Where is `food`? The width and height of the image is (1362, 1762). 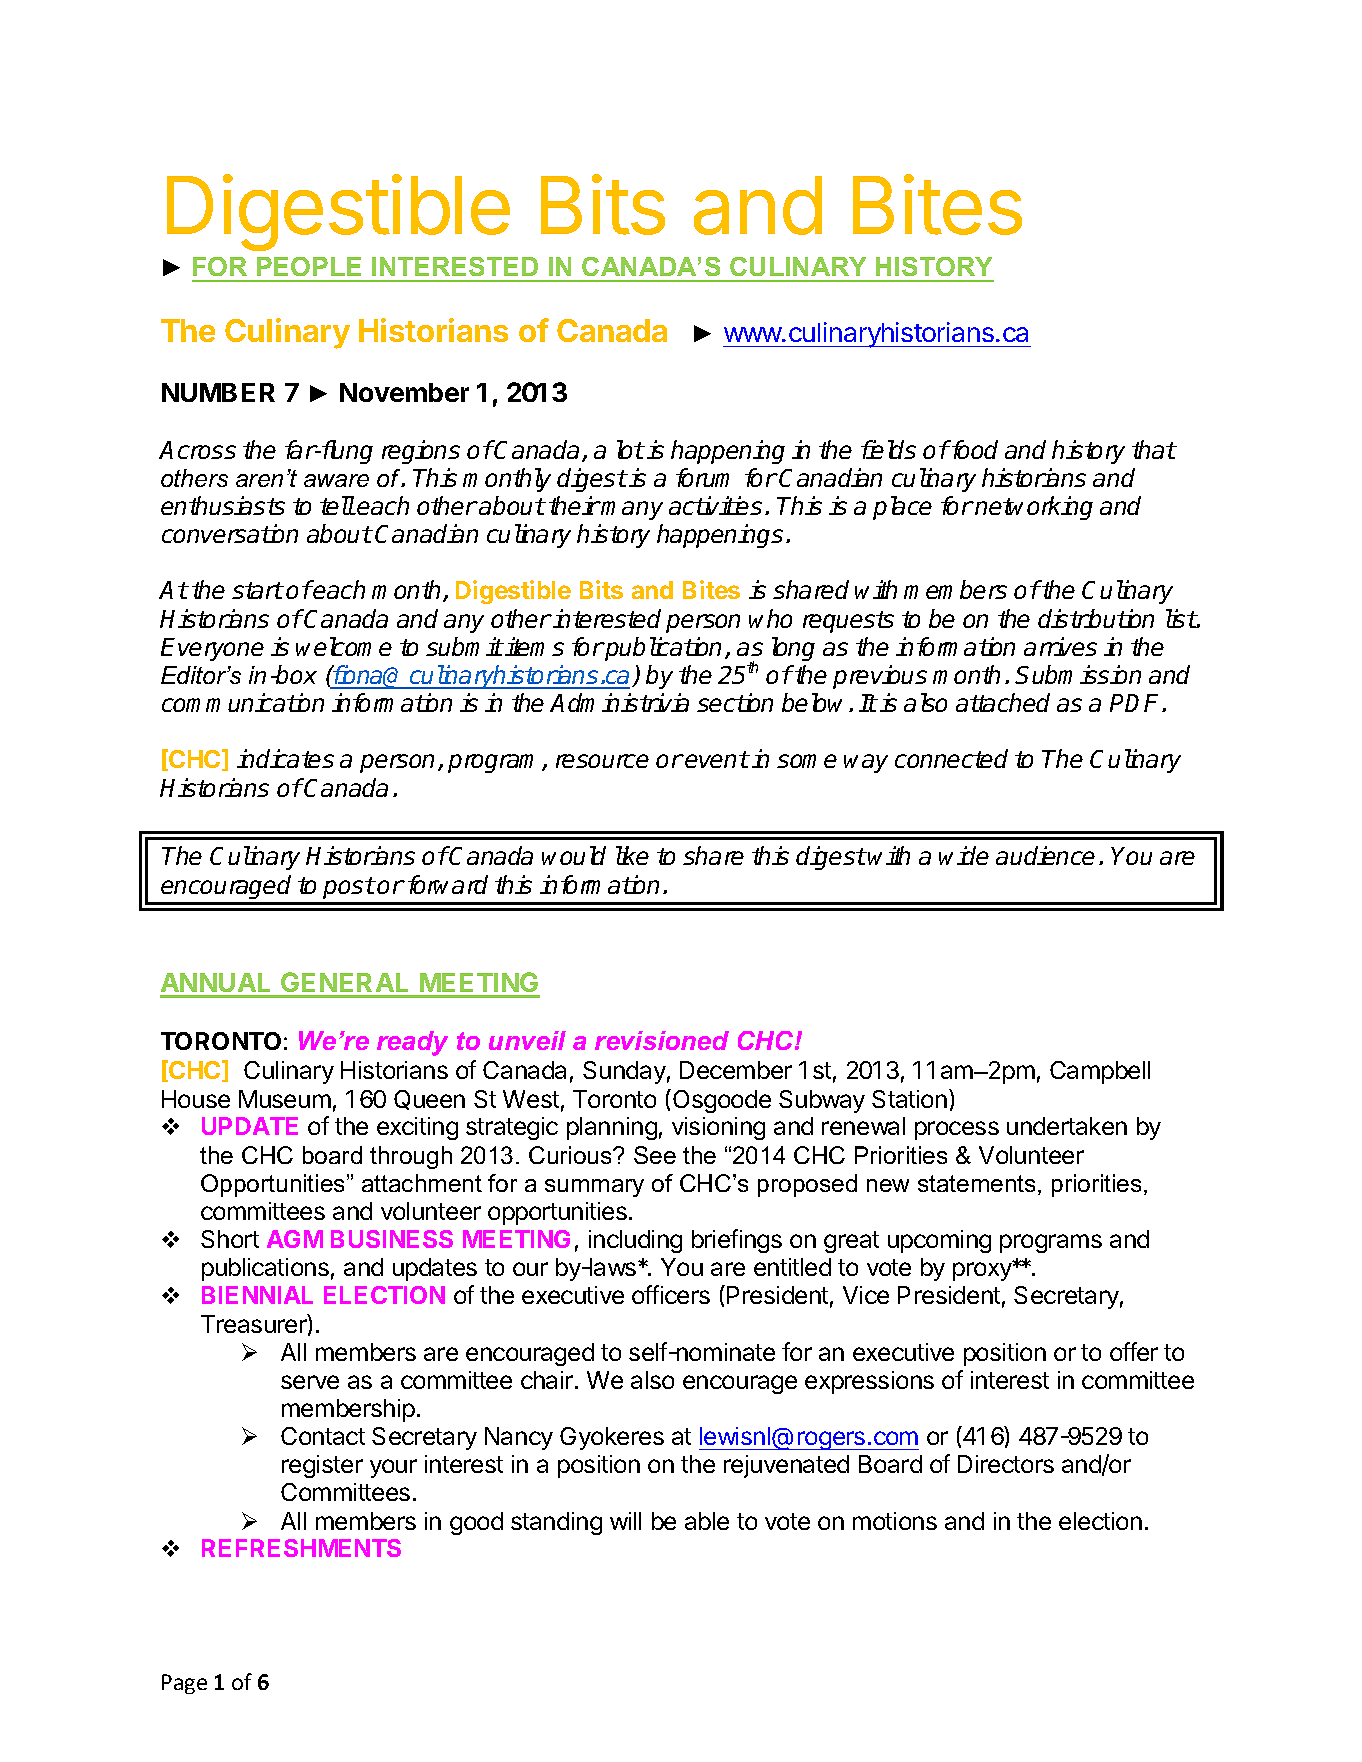
food is located at coordinates (973, 449).
